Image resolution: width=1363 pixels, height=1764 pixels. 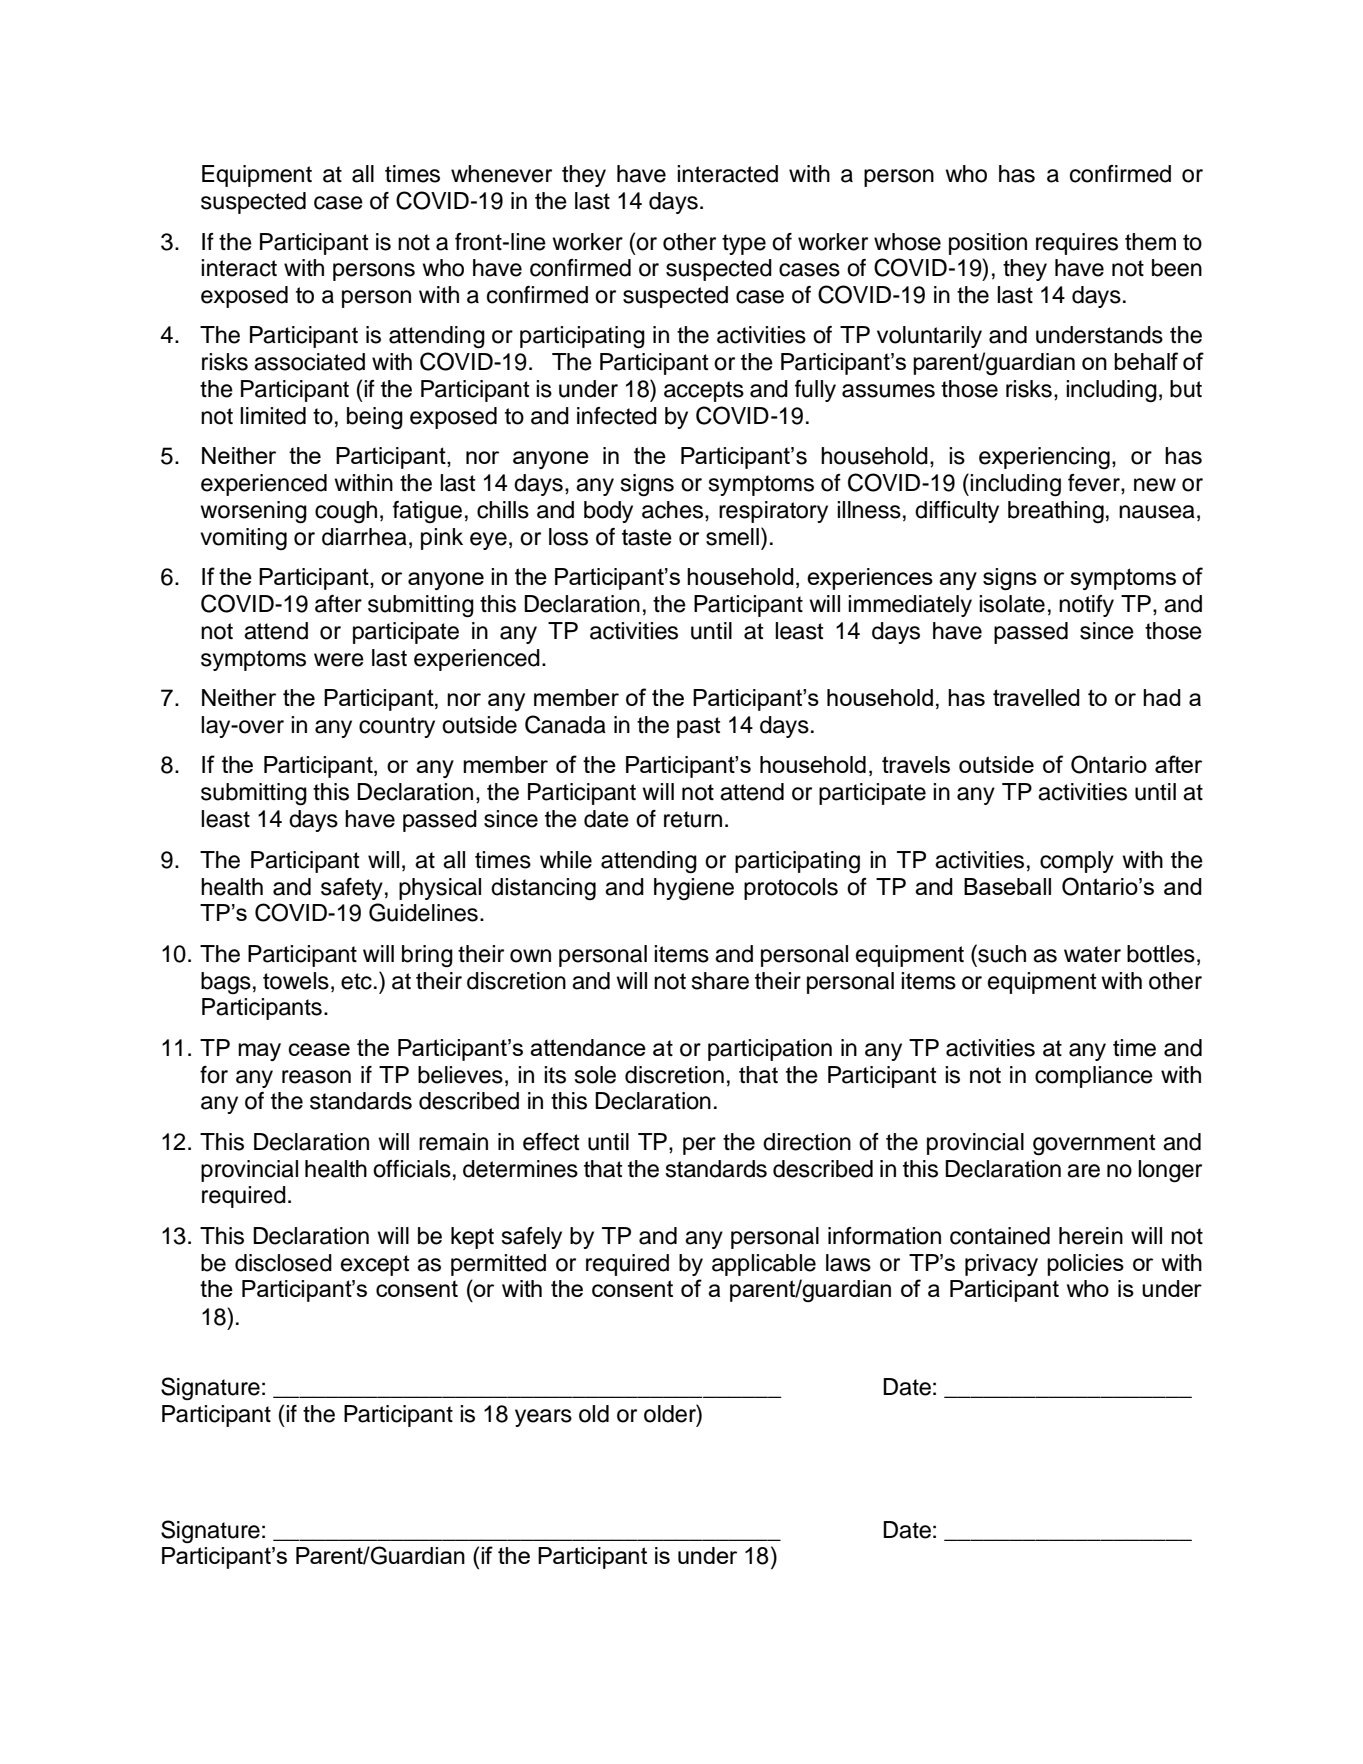 What do you see at coordinates (501, 174) in the screenshot?
I see `whenever` at bounding box center [501, 174].
